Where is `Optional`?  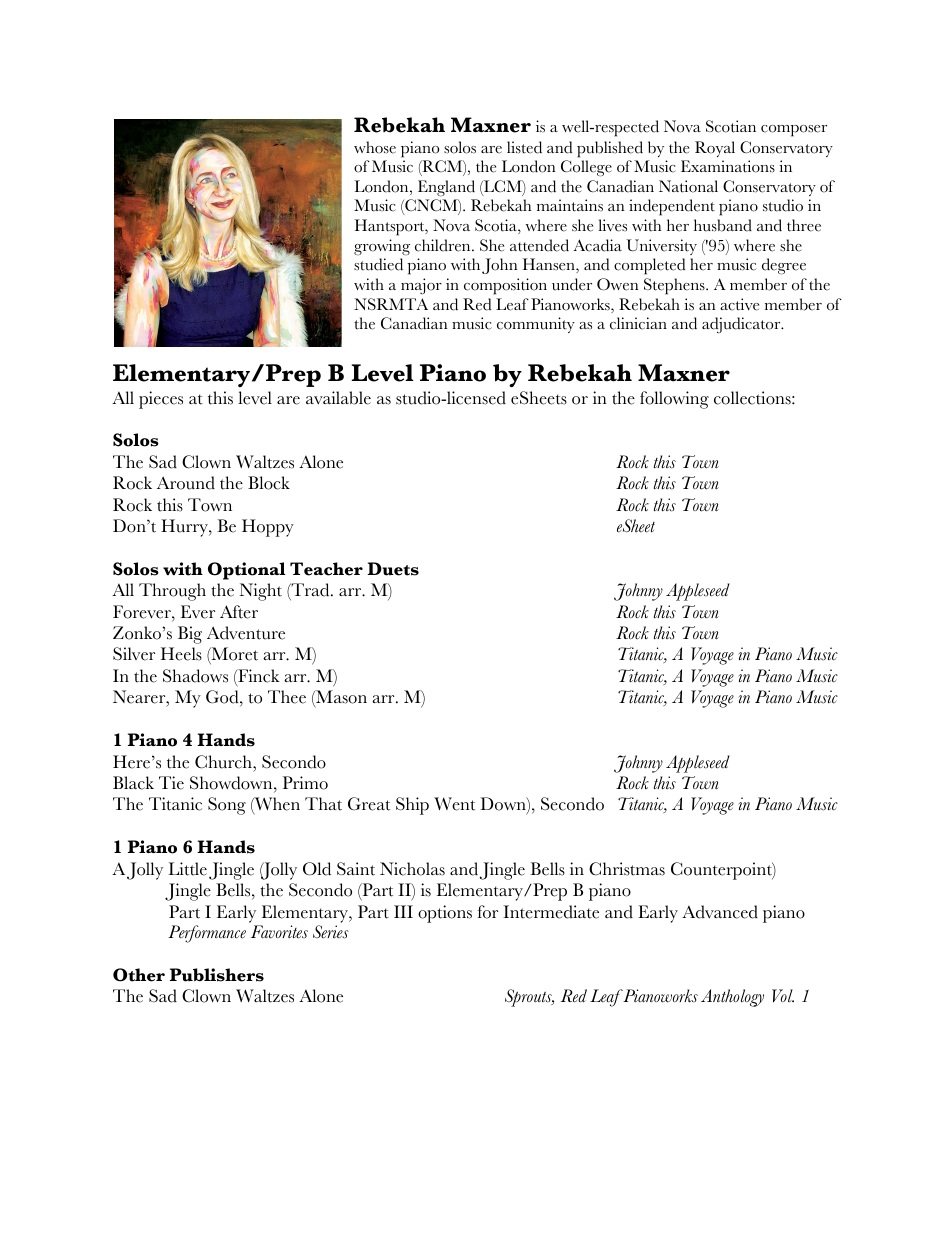
Optional is located at coordinates (247, 571).
